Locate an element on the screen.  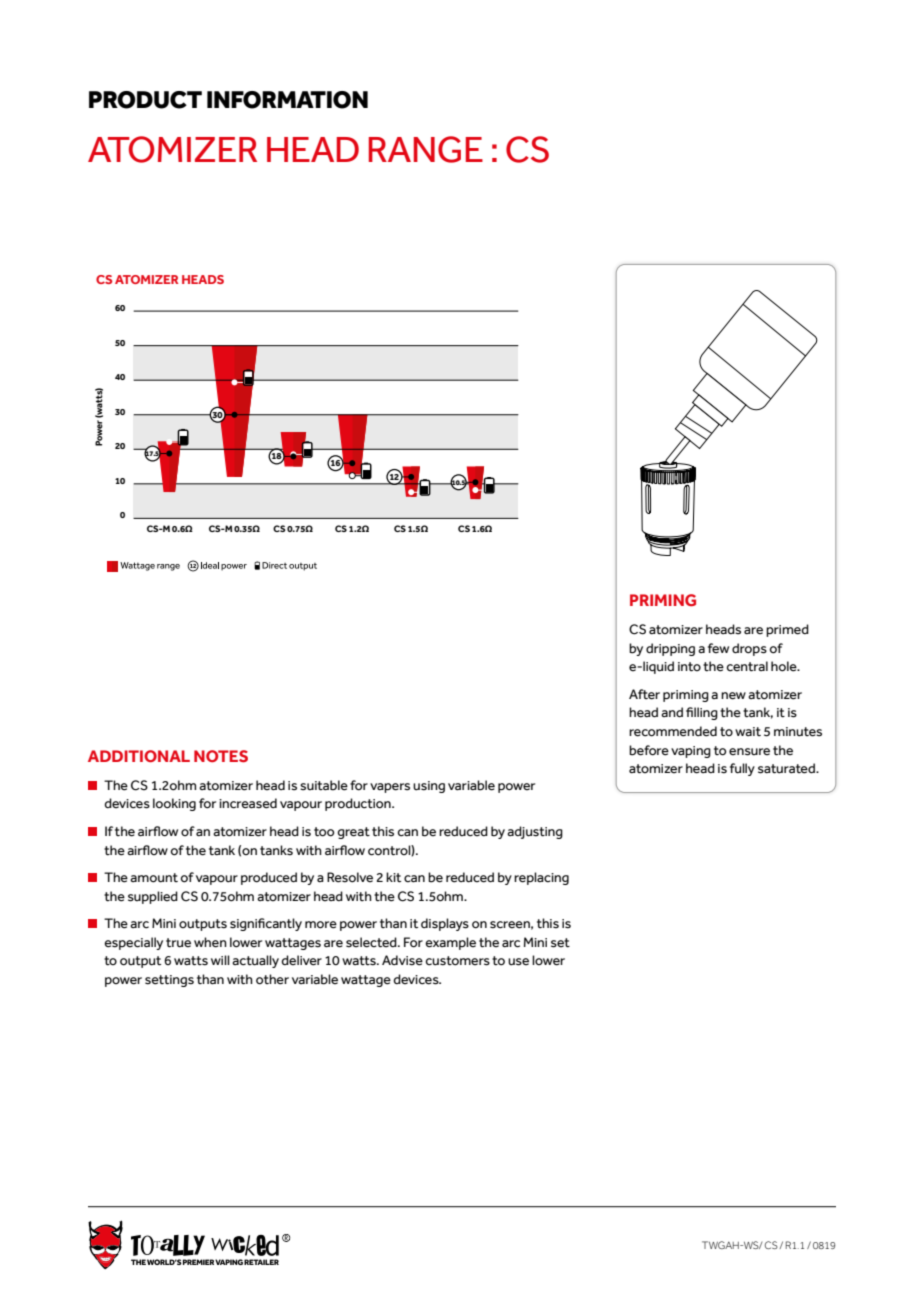
new is located at coordinates (733, 696).
